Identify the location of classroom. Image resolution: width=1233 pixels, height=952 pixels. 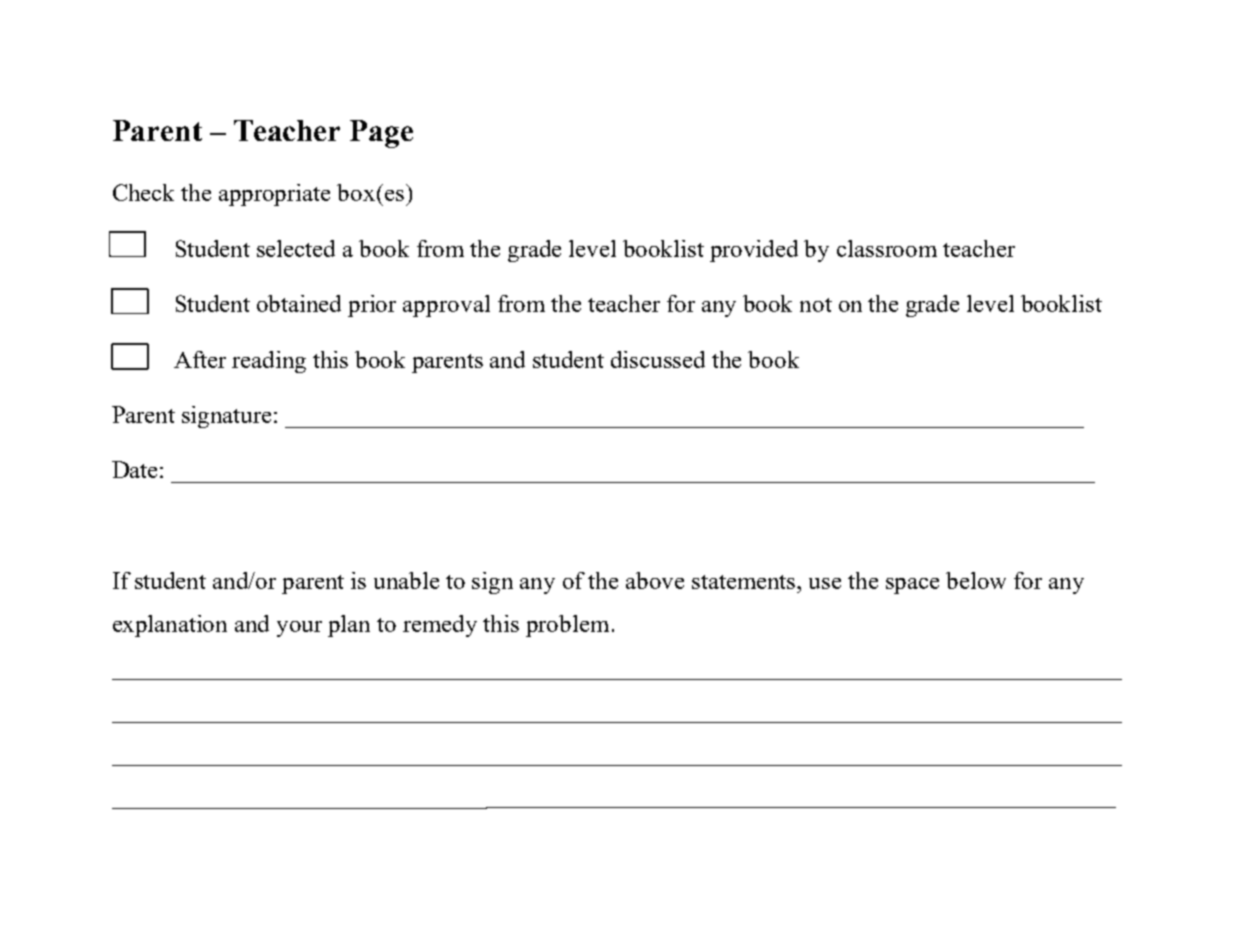
(887, 248).
